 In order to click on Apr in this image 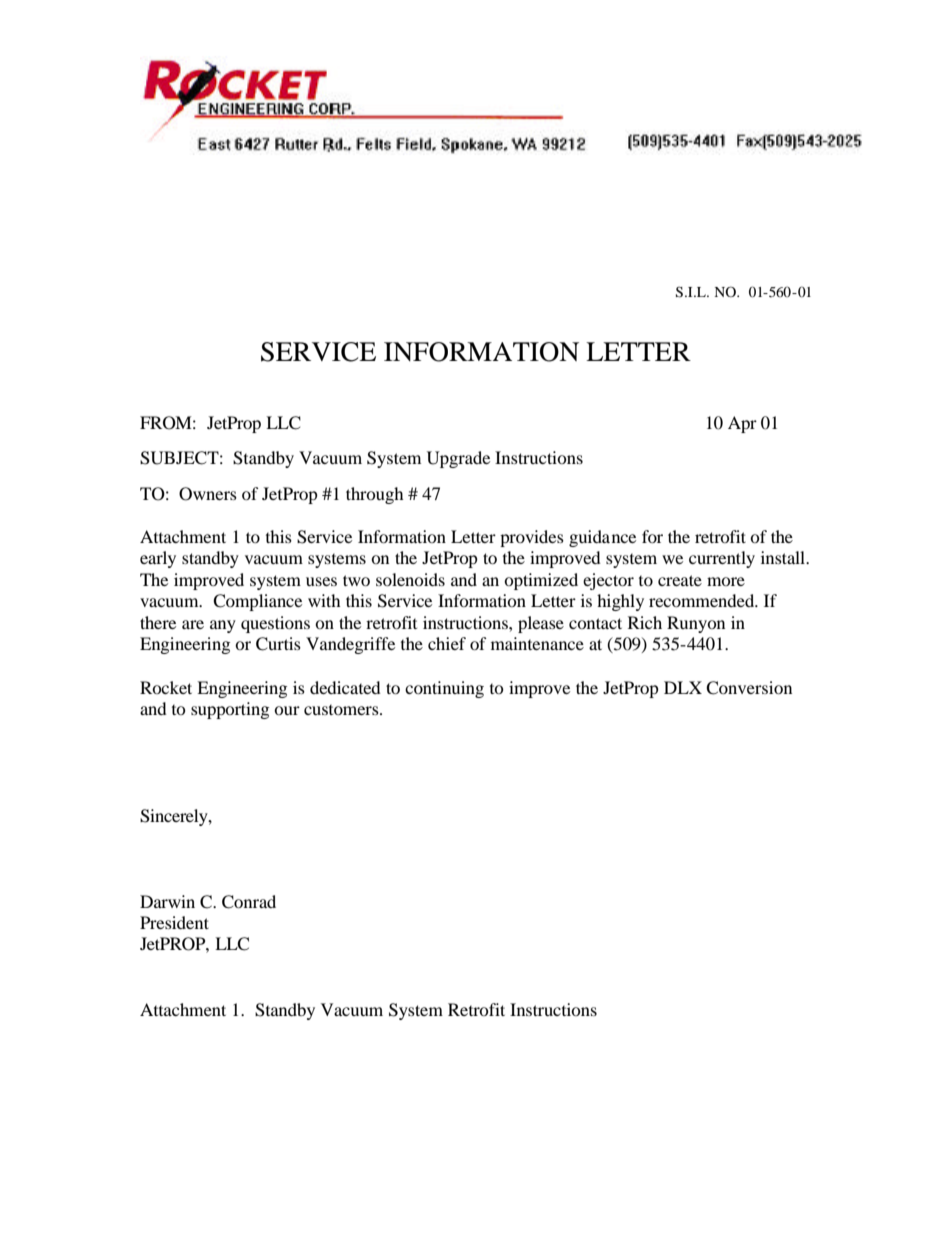, I will do `click(742, 424)`.
